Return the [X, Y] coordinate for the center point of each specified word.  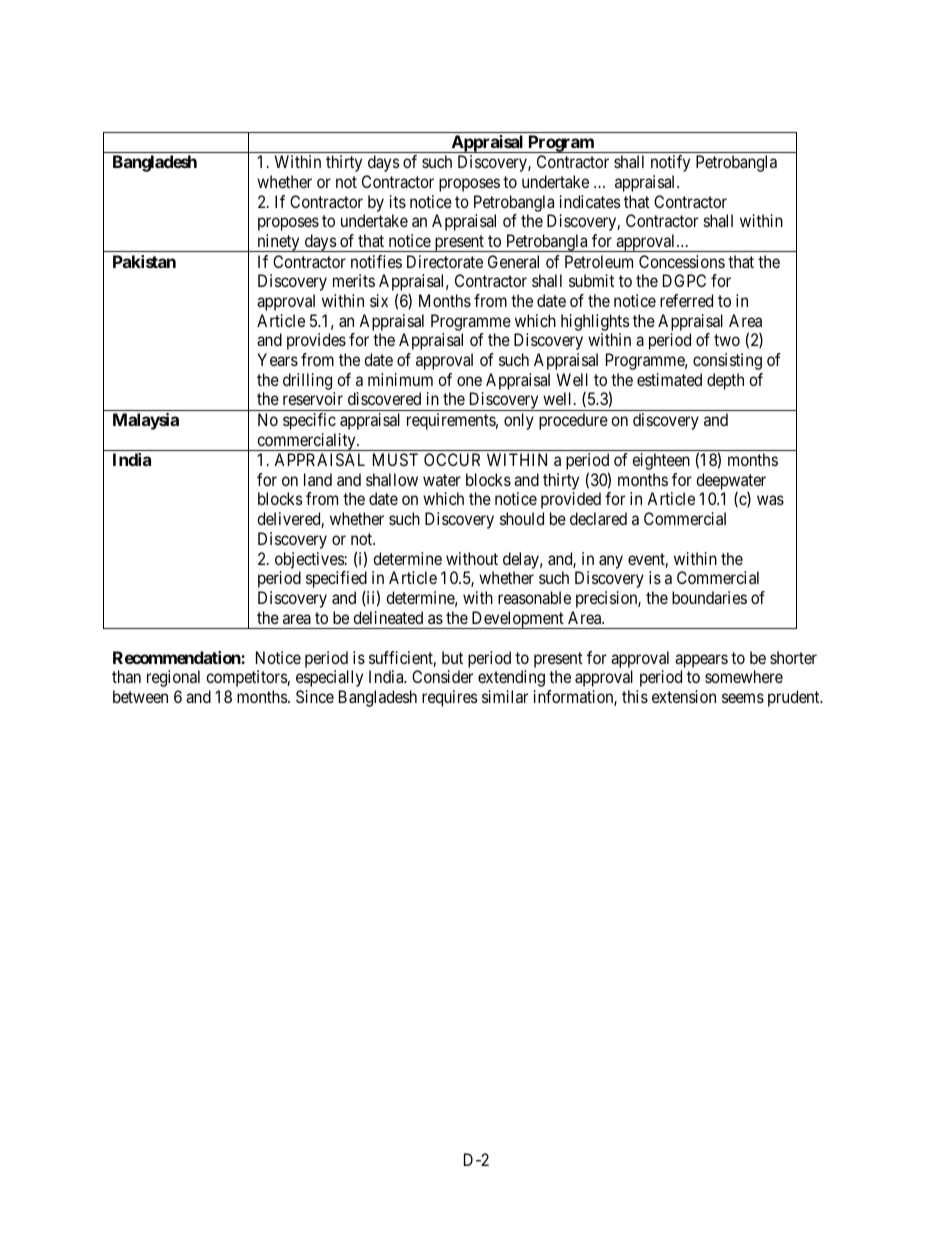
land [318, 479]
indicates [590, 201]
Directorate [445, 261]
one [469, 381]
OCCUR [452, 459]
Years [277, 359]
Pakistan [144, 261]
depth [725, 381]
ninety [278, 243]
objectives [310, 560]
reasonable [534, 597]
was [770, 500]
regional [173, 678]
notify [670, 163]
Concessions [682, 261]
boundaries [709, 597]
